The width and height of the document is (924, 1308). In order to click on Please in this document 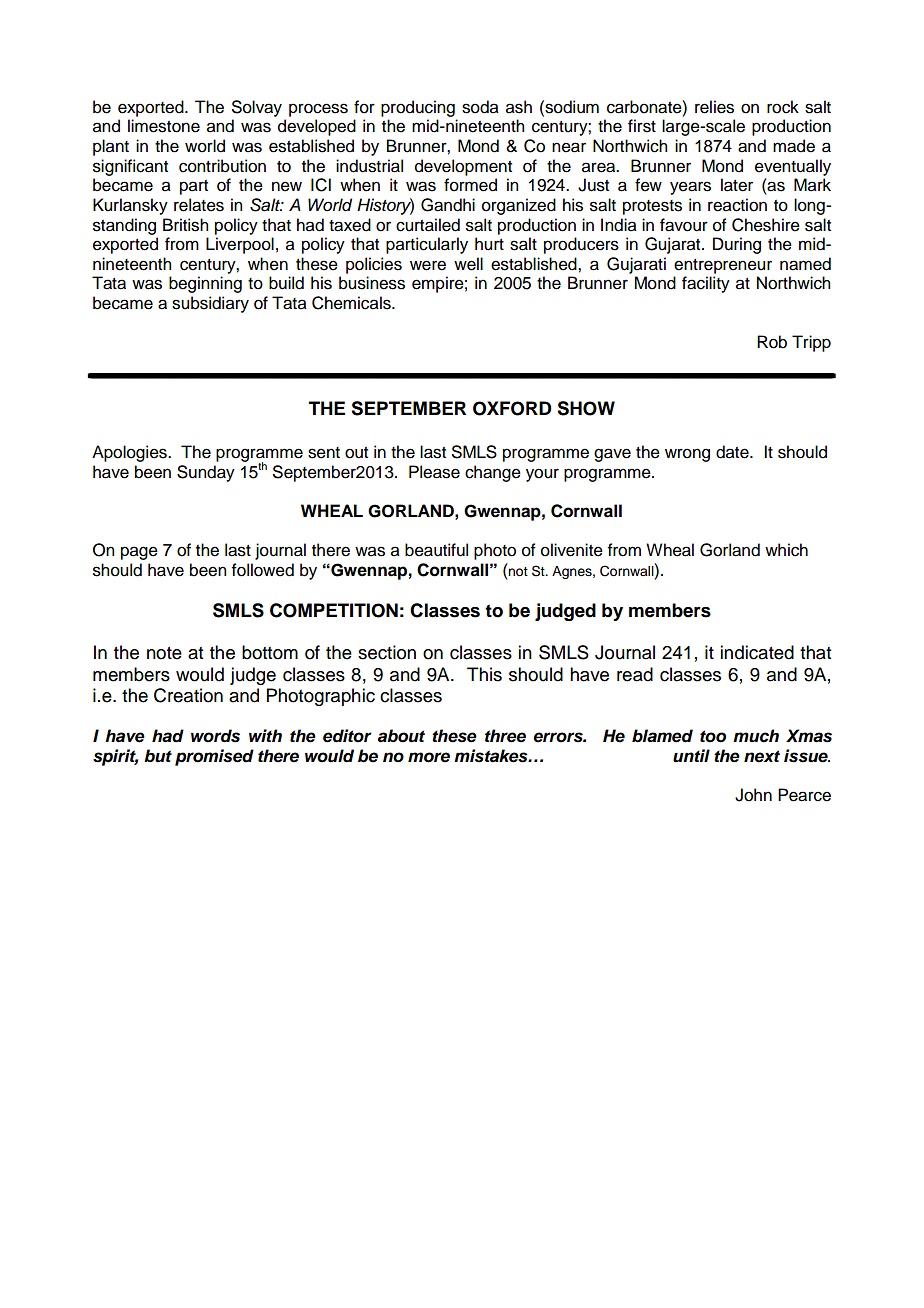, I will do `click(434, 472)`.
